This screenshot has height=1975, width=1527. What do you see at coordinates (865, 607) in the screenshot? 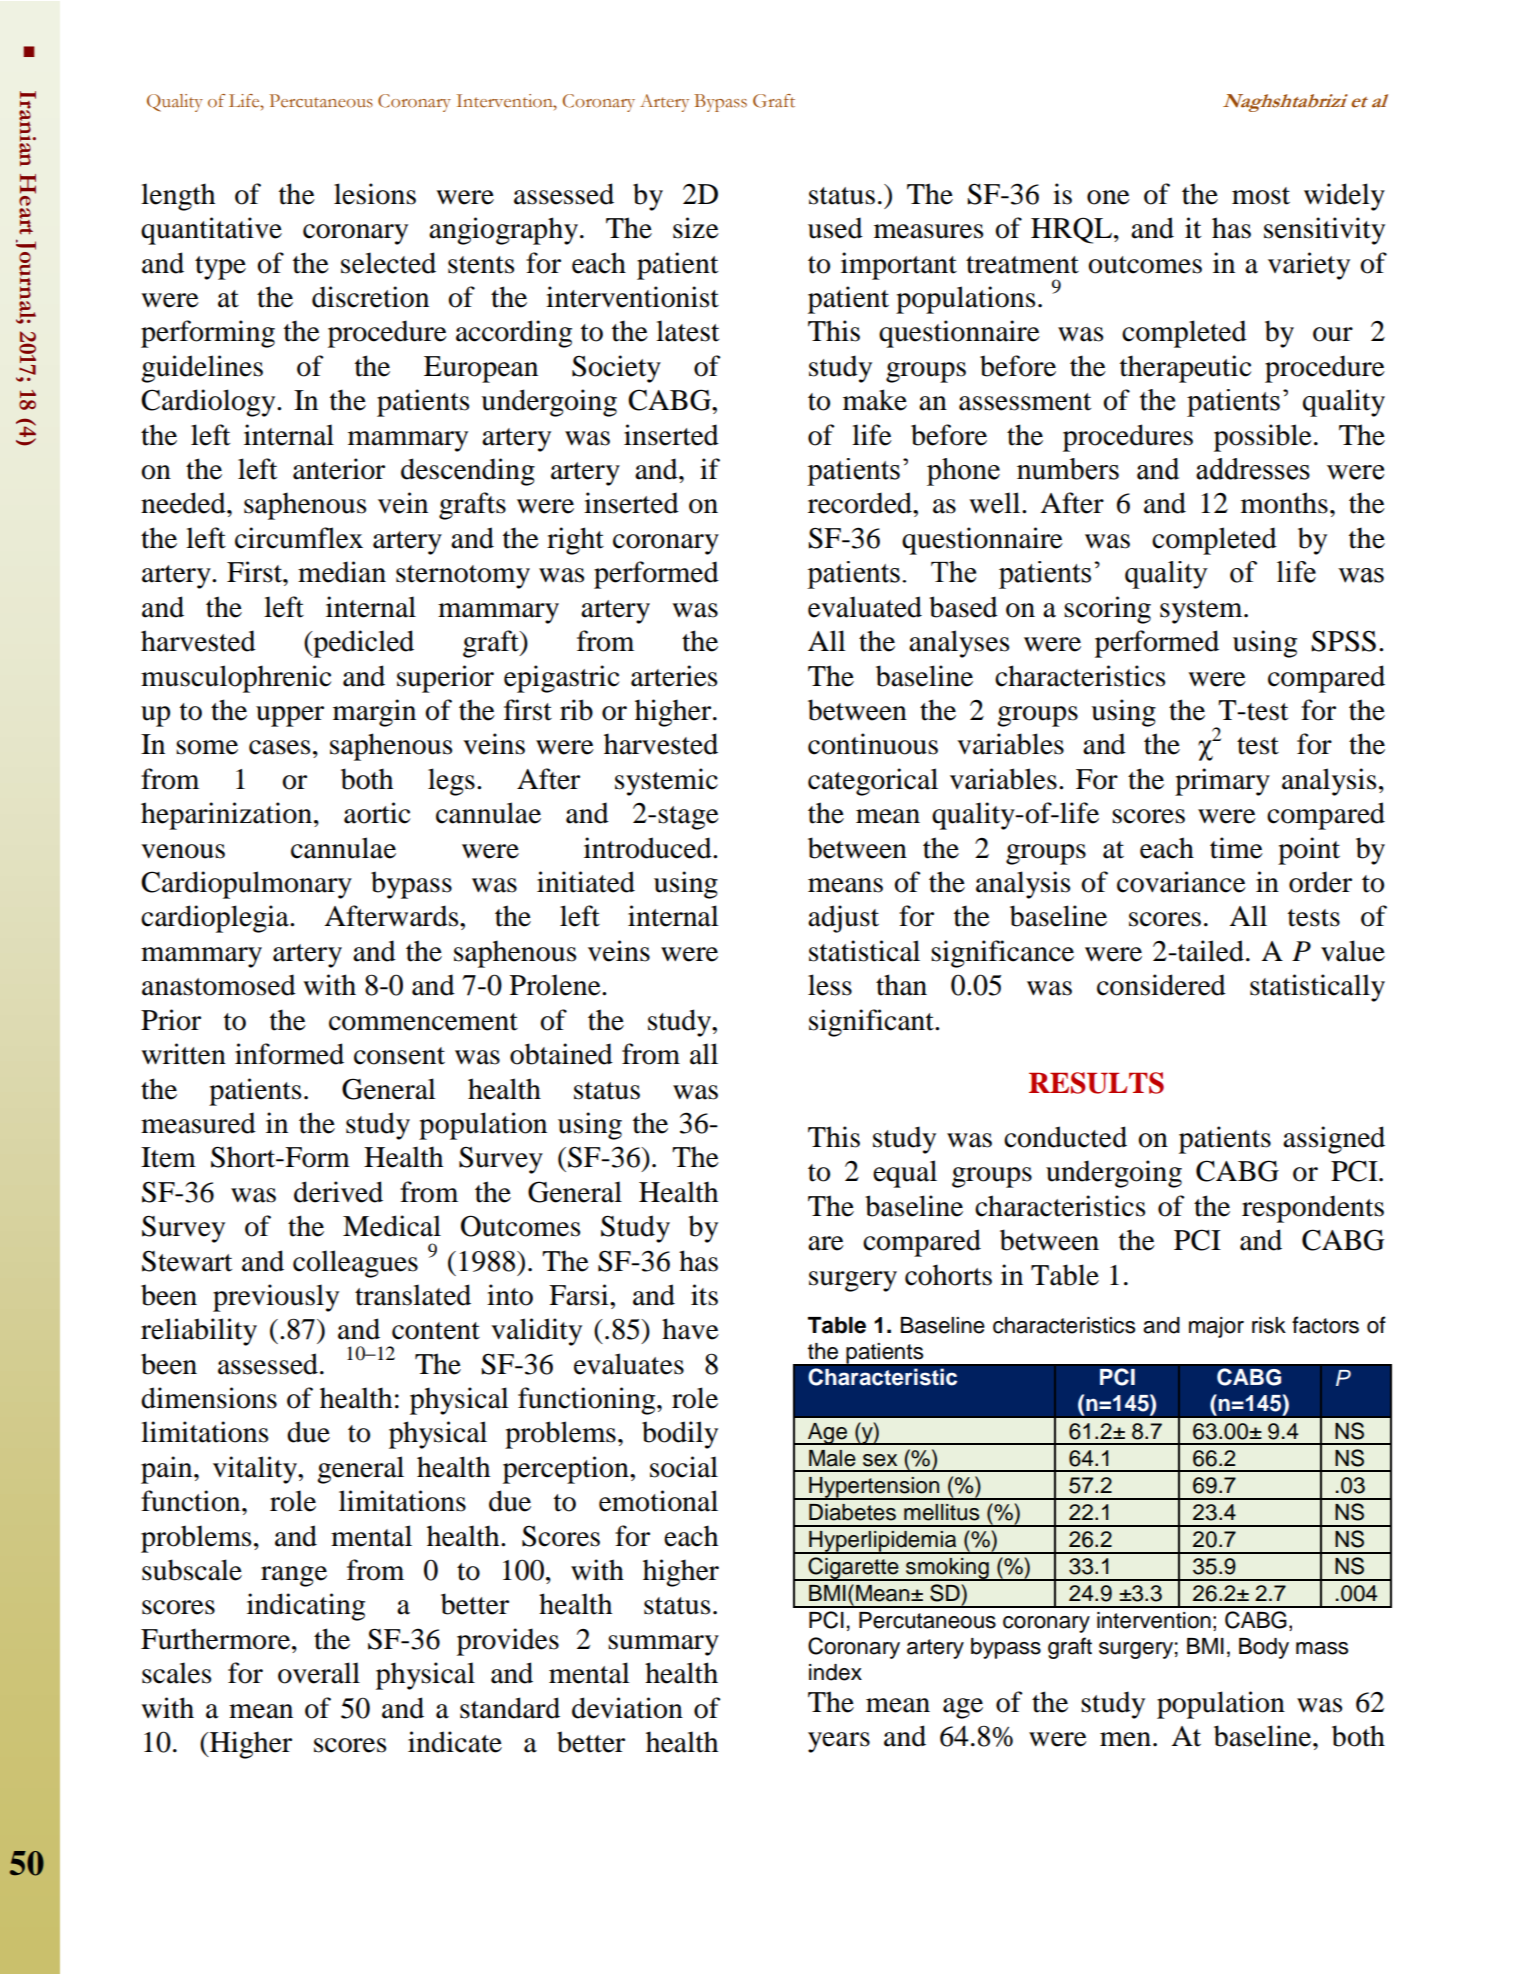
I see `evaluated` at bounding box center [865, 607].
